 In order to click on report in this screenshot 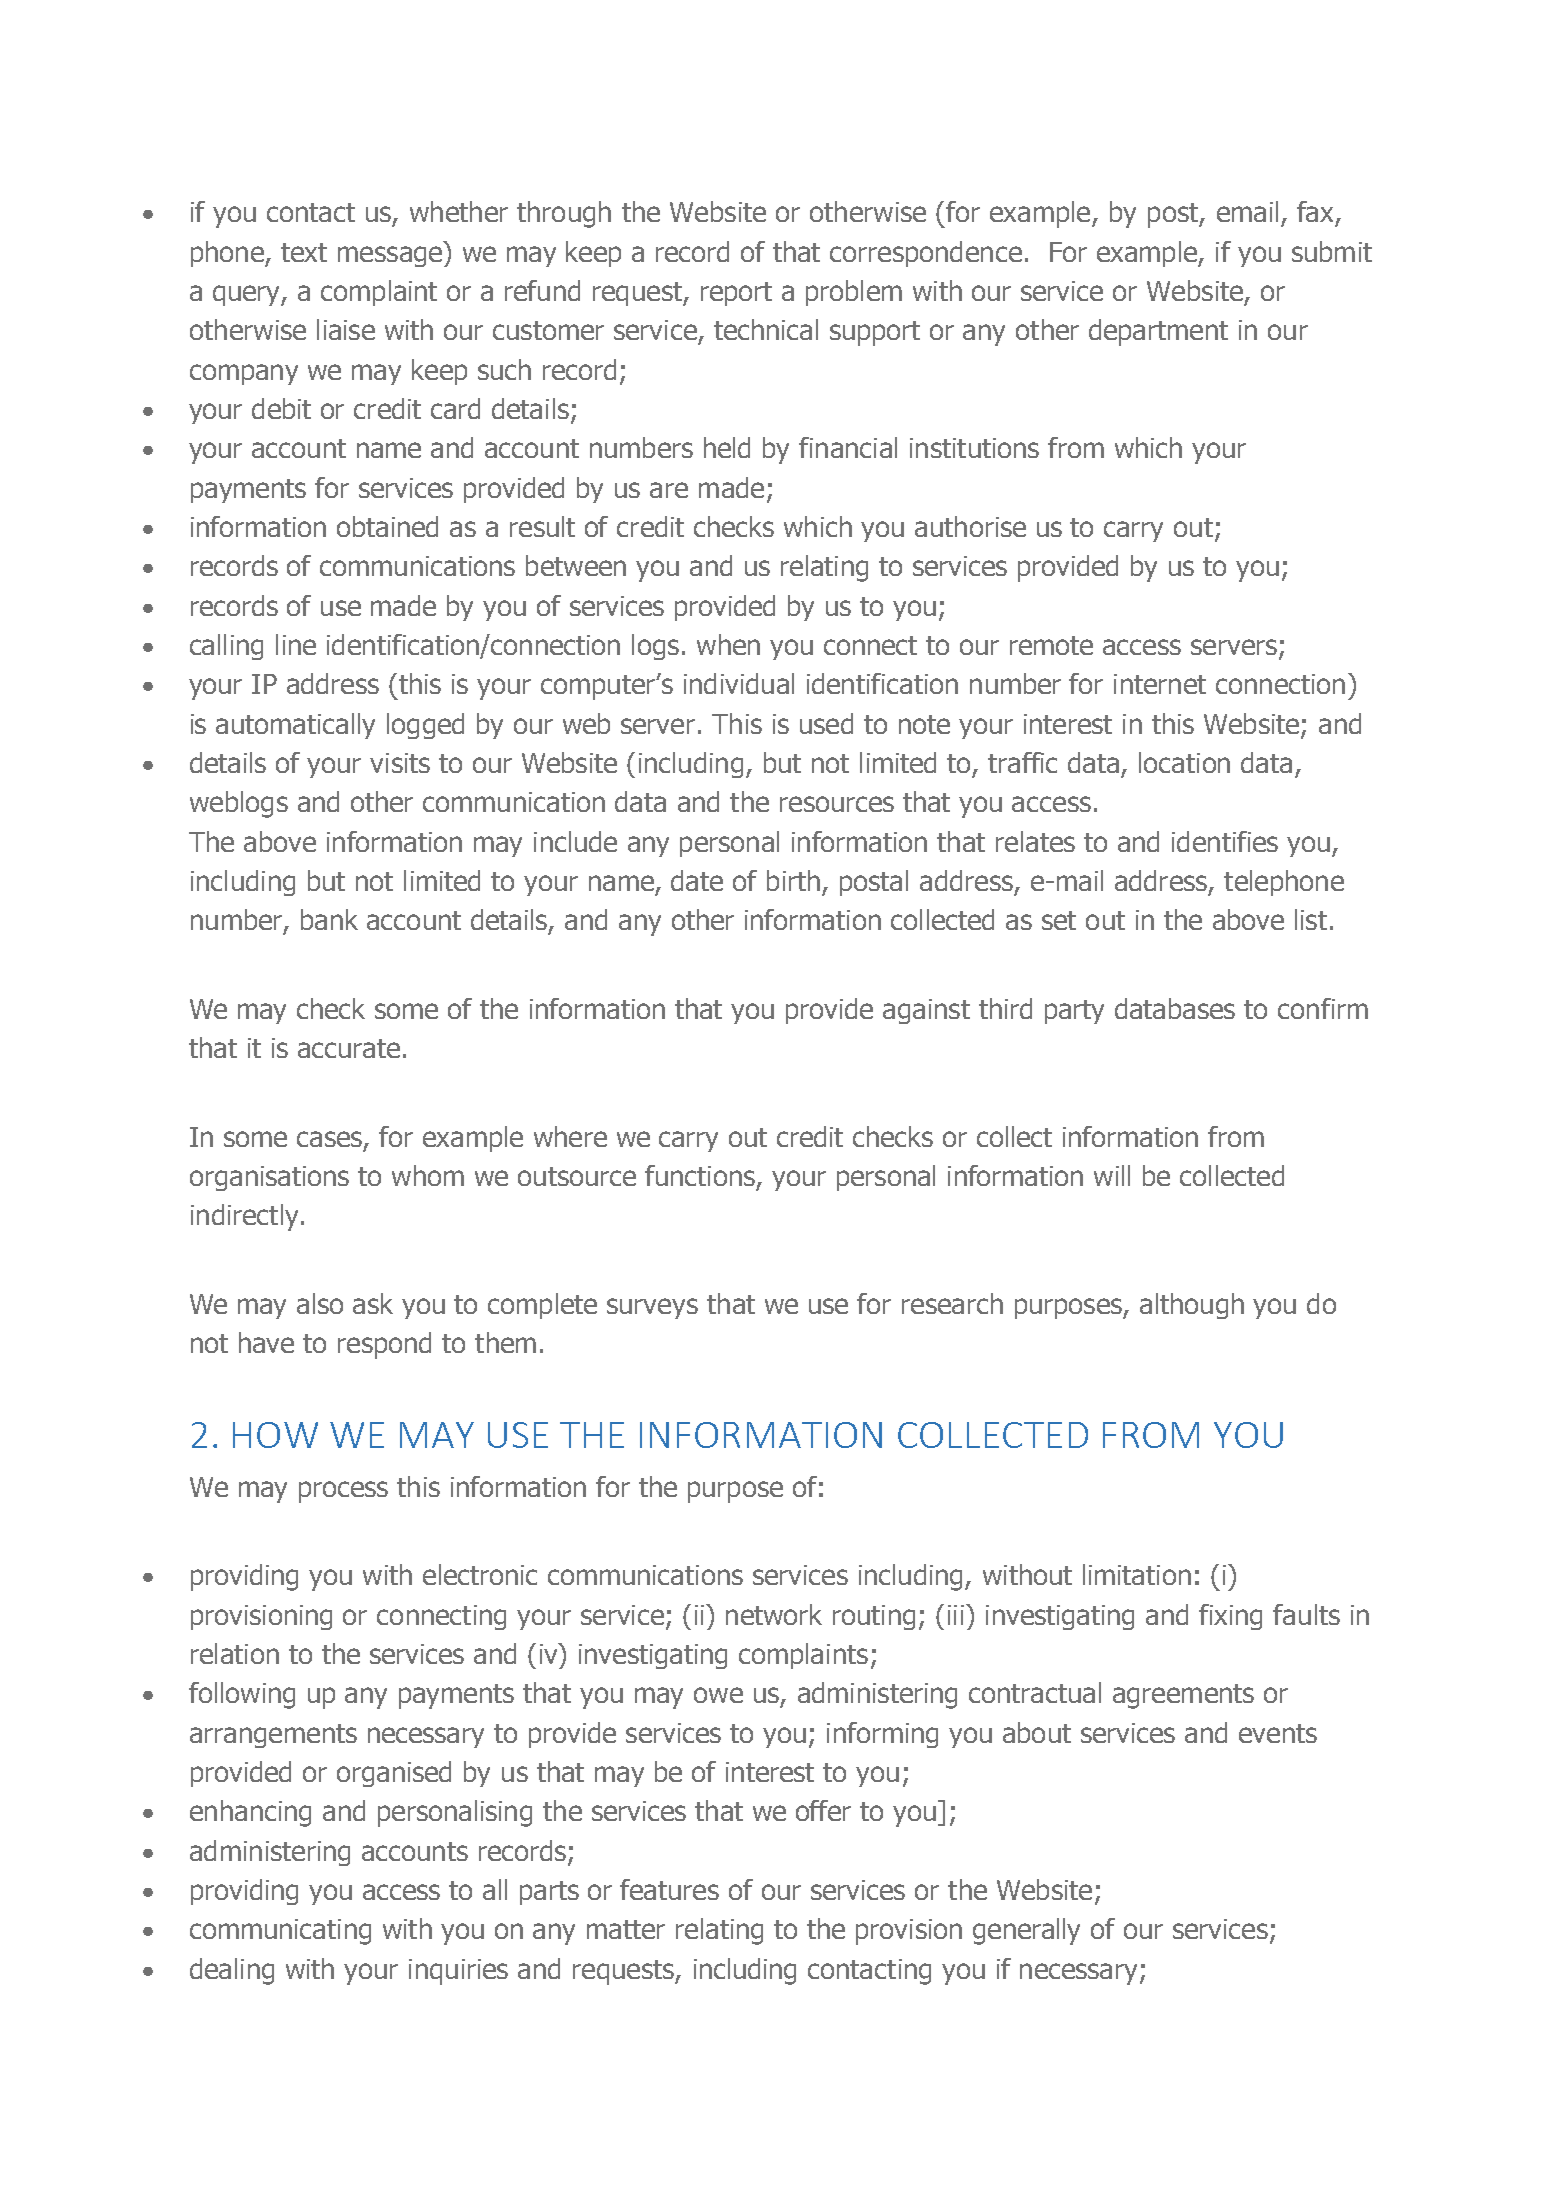, I will do `click(736, 294)`.
